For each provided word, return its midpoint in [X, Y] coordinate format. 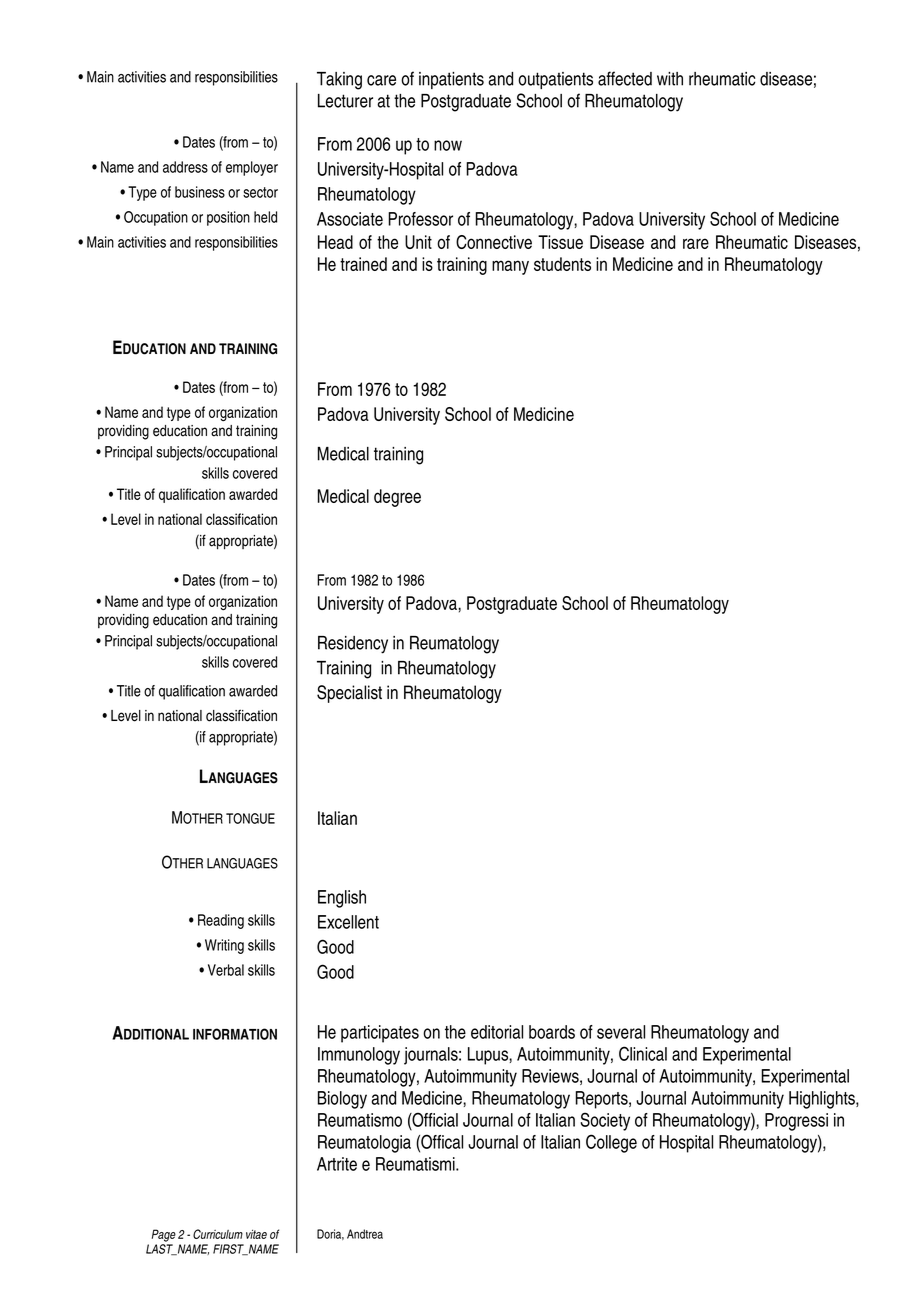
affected [625, 78]
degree [397, 498]
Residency [353, 645]
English [342, 899]
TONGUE [250, 818]
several [621, 1032]
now [448, 145]
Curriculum [218, 1234]
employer [252, 168]
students [562, 264]
